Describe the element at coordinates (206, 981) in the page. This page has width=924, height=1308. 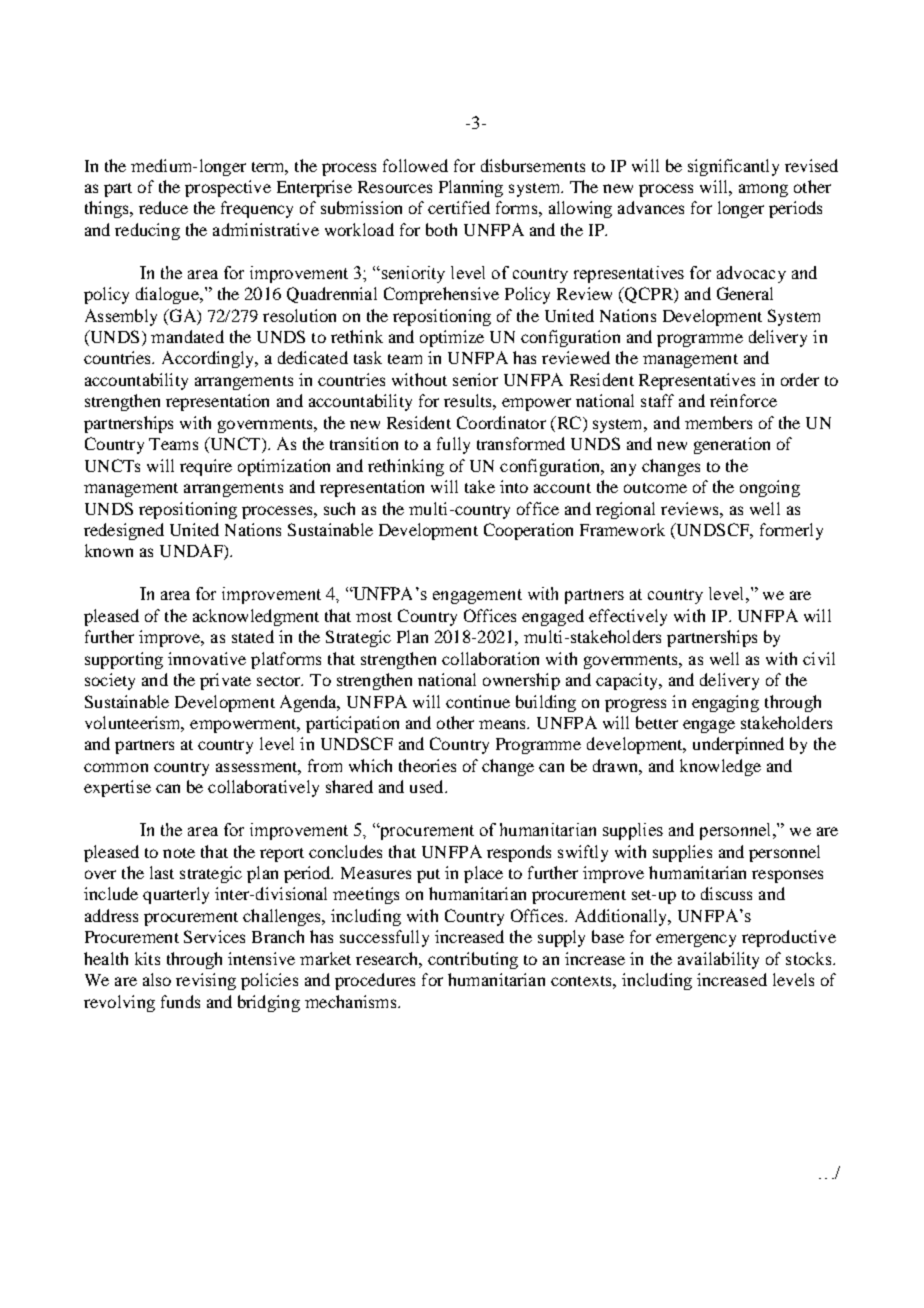
I see `revising` at that location.
